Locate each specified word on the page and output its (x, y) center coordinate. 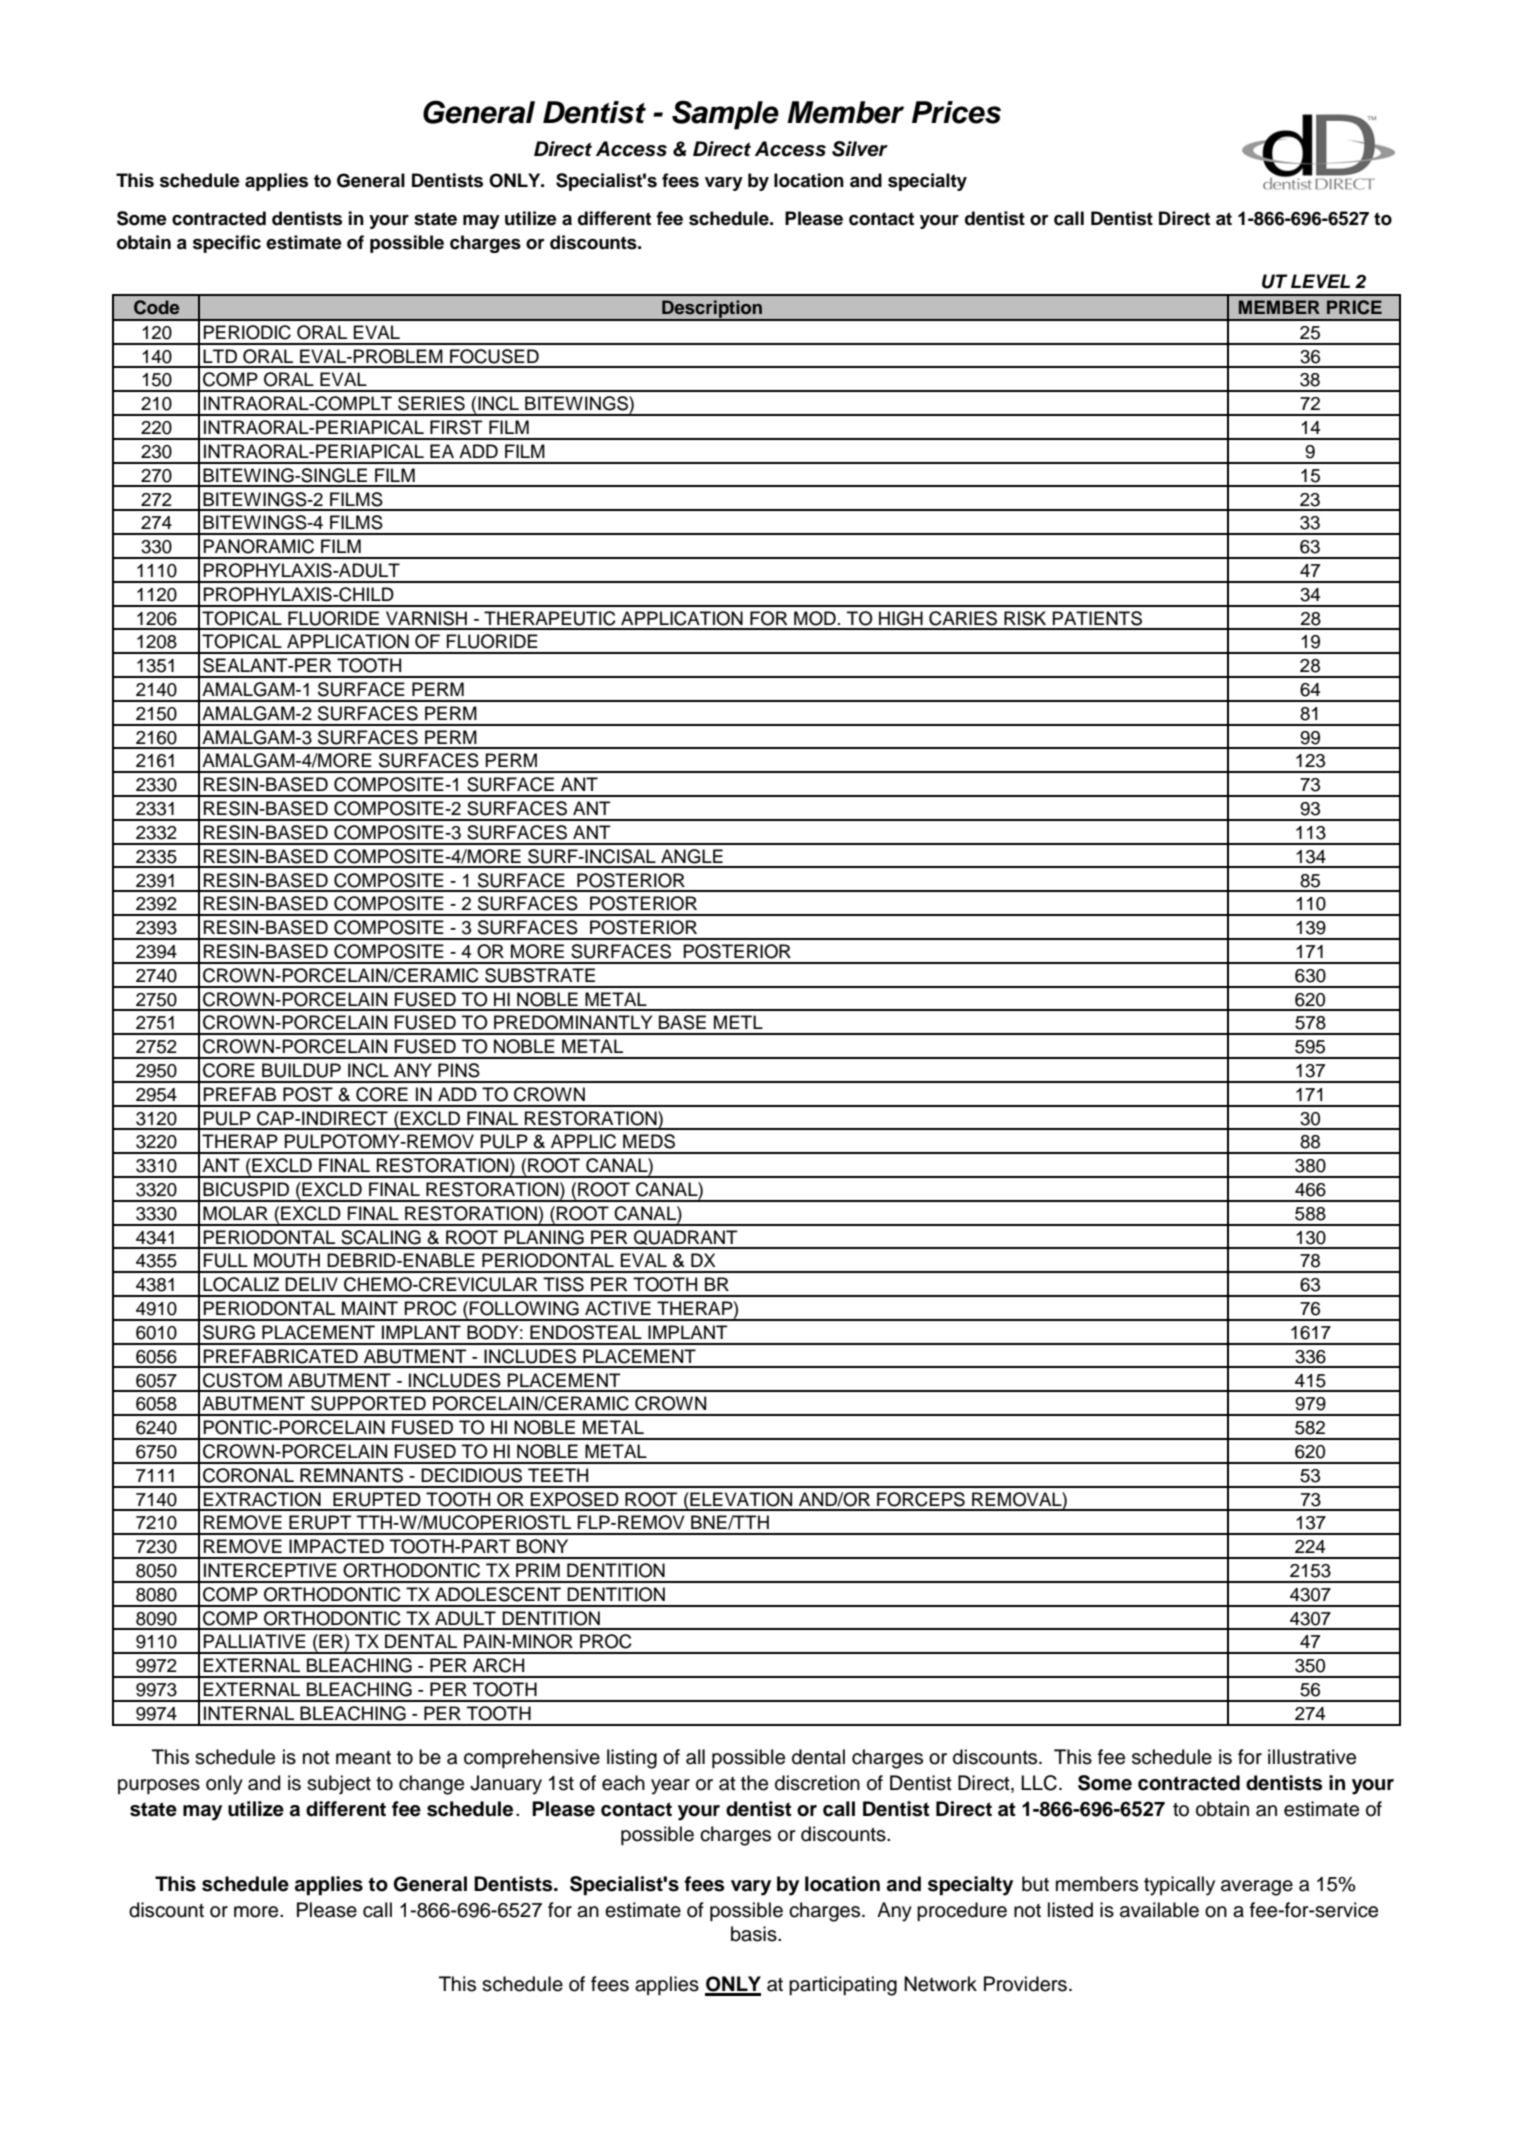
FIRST (456, 427)
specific (227, 244)
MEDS (649, 1141)
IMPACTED (336, 1546)
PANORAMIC (258, 546)
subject (339, 1785)
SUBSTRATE (540, 975)
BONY (542, 1546)
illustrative (1312, 1757)
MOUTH (287, 1260)
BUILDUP (301, 1070)
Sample (725, 115)
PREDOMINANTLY (573, 1022)
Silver (860, 149)
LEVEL (1320, 281)
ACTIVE (618, 1308)
